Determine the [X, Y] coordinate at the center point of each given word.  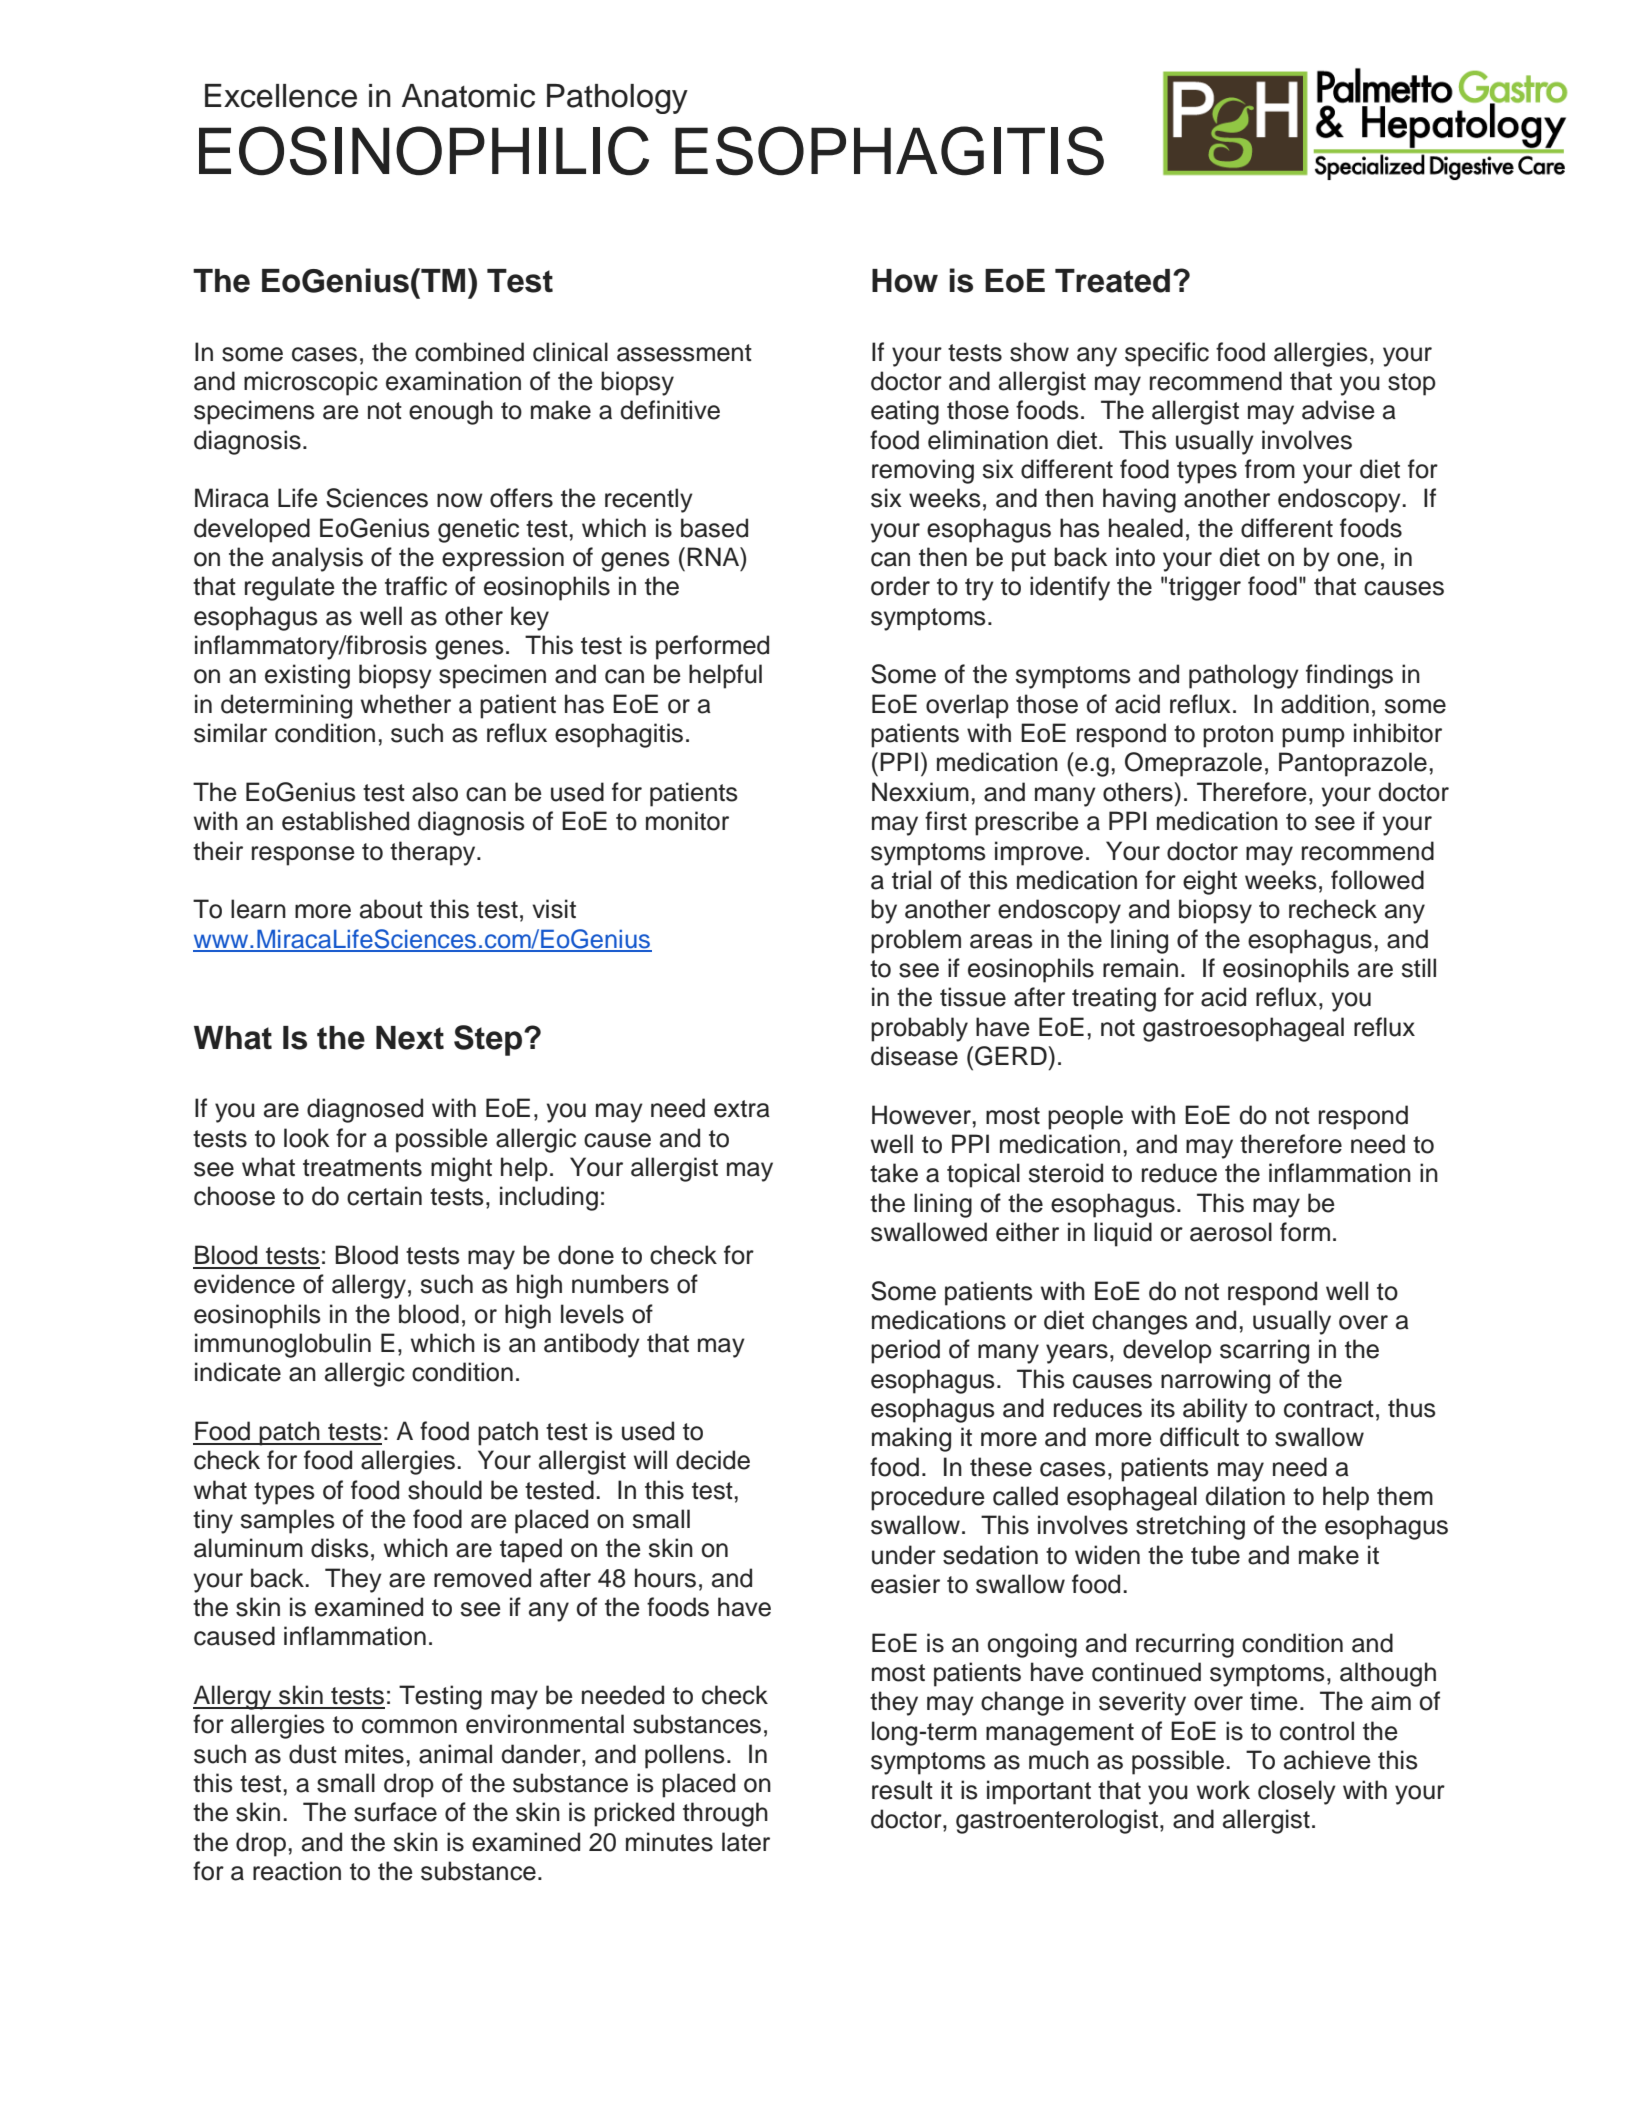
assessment [684, 353]
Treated [1112, 281]
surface [395, 1812]
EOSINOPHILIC [424, 151]
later [746, 1842]
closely [1297, 1792]
